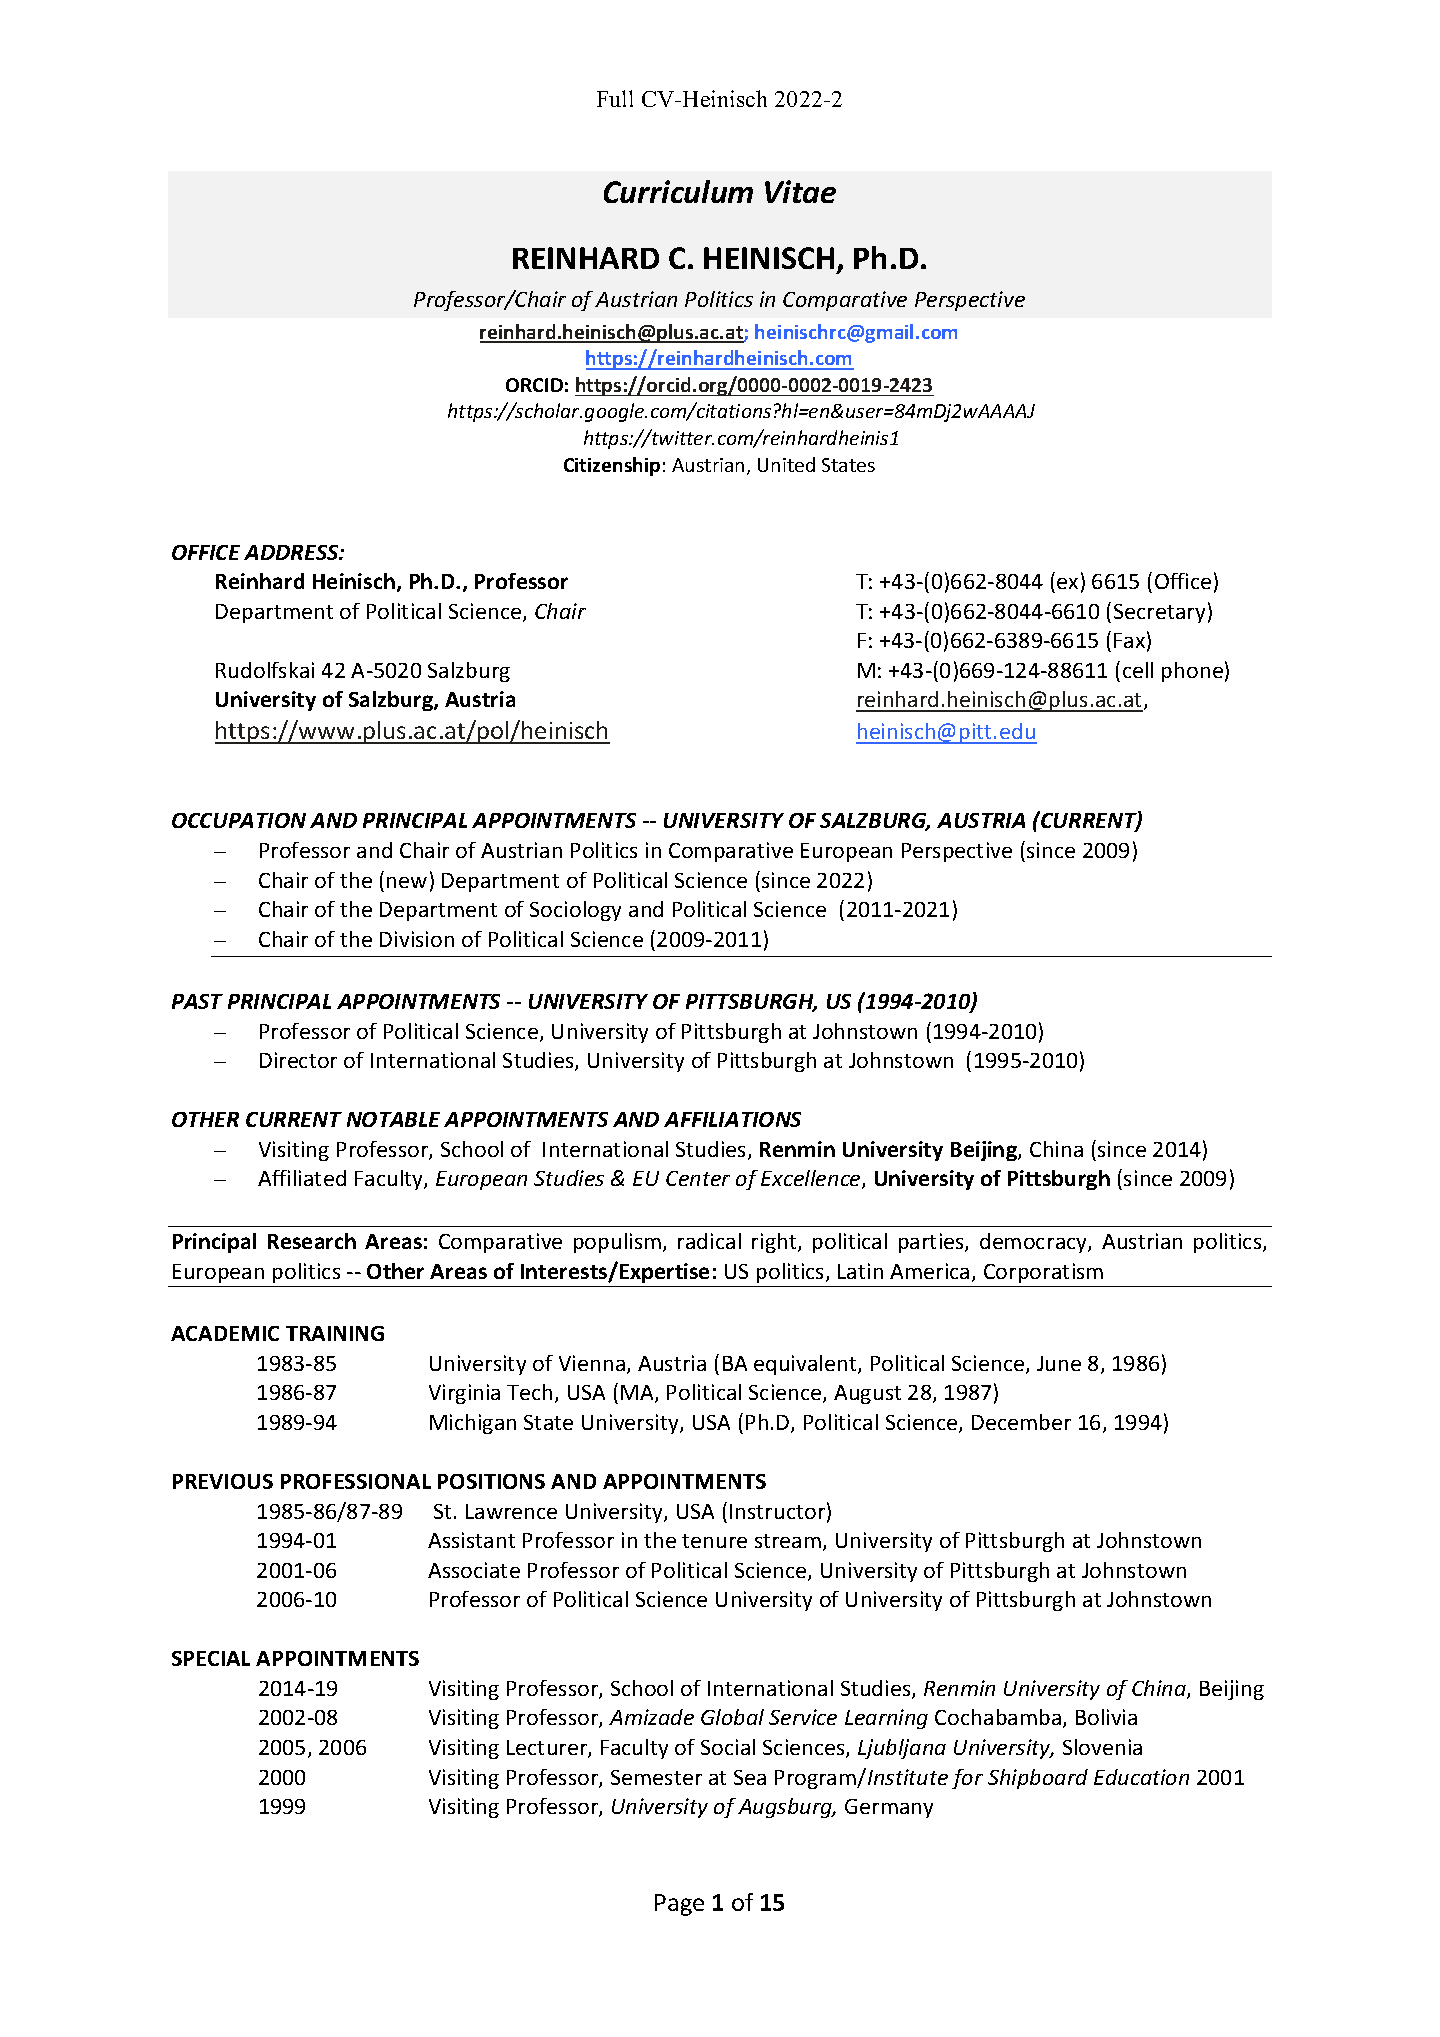 Image resolution: width=1440 pixels, height=2037 pixels. Describe the element at coordinates (298, 1060) in the screenshot. I see `Director` at that location.
